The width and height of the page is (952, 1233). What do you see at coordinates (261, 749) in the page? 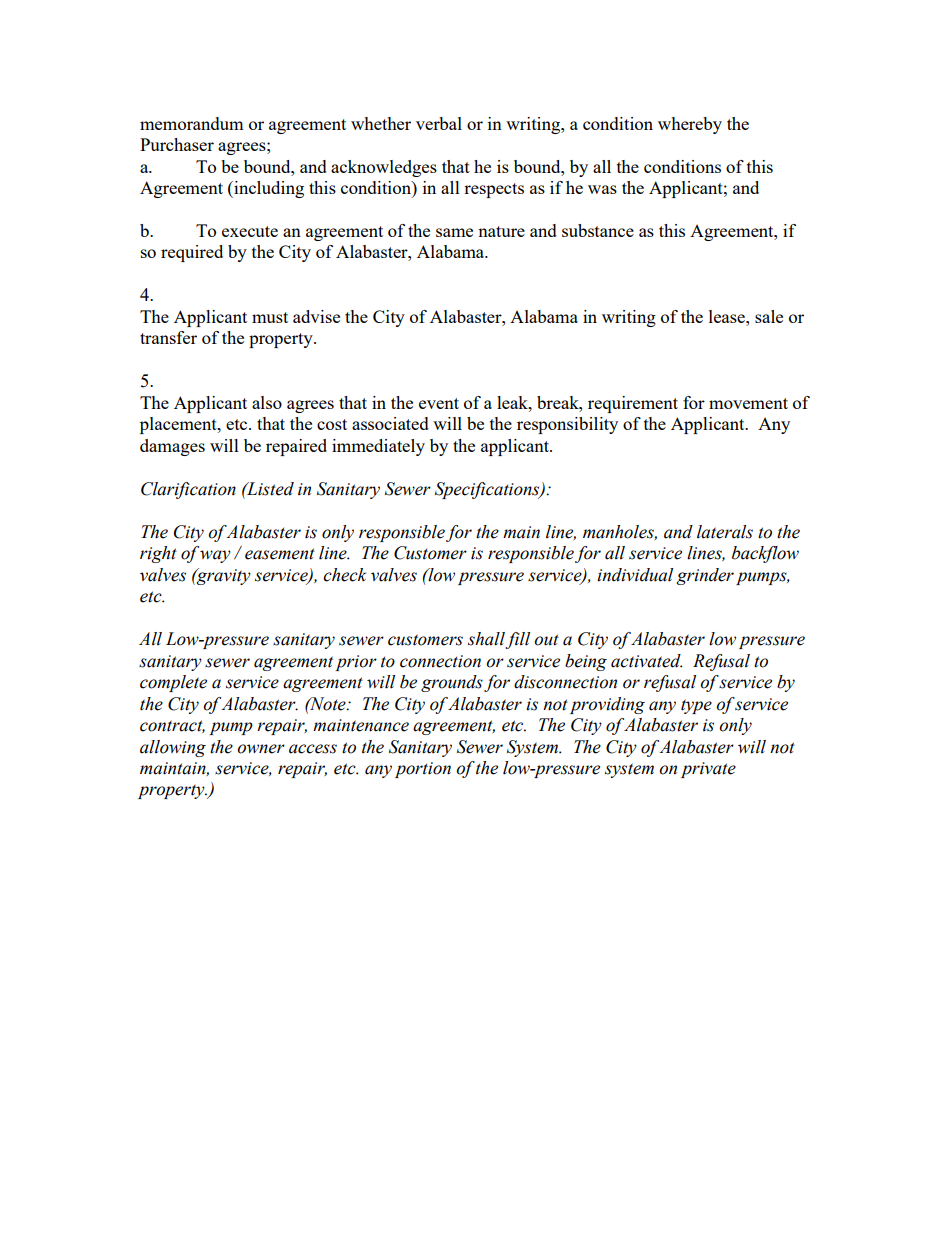
I see `owner` at bounding box center [261, 749].
